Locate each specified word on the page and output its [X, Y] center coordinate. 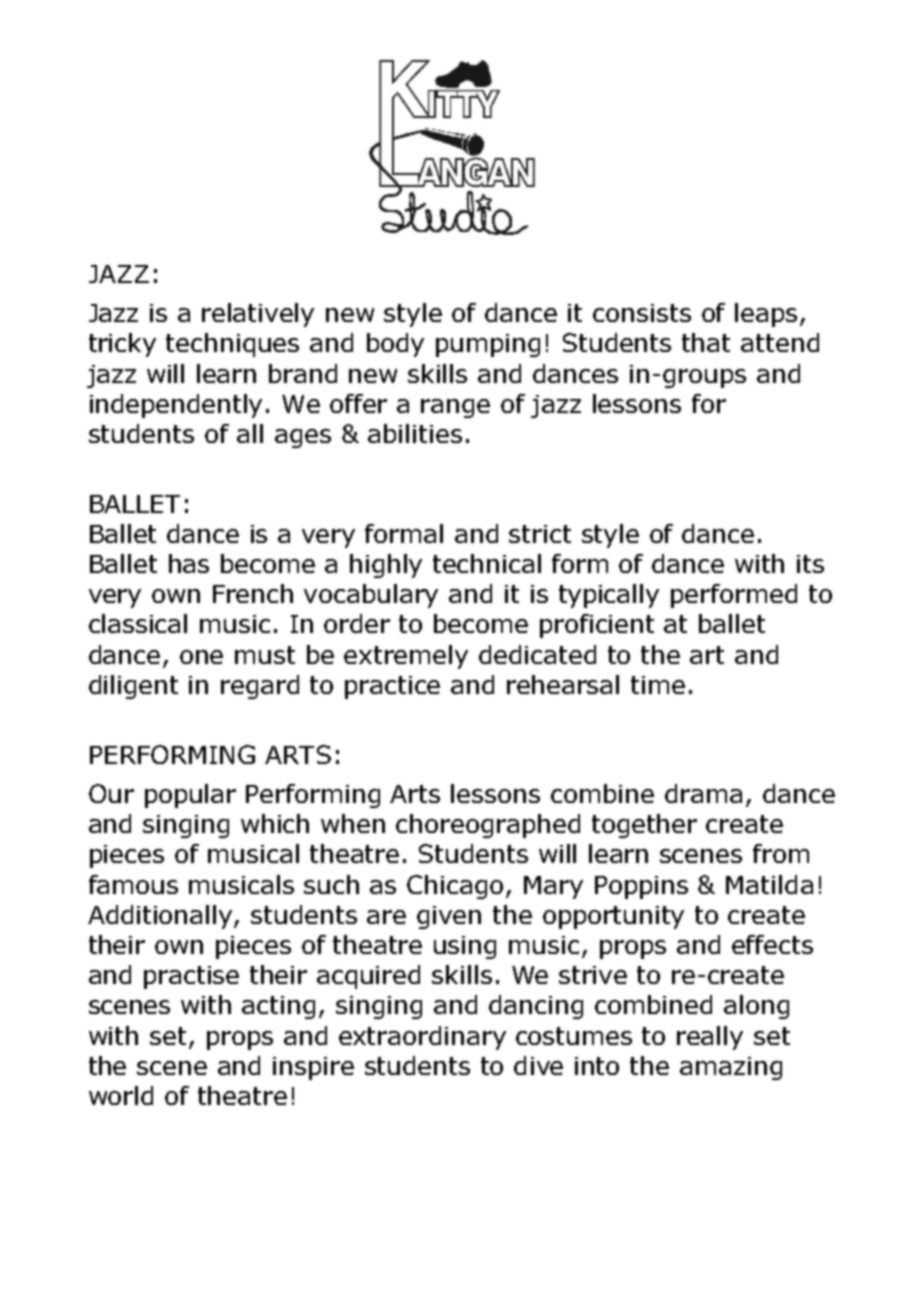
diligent [133, 687]
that [706, 342]
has [189, 563]
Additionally [161, 917]
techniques [232, 345]
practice [392, 687]
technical [487, 563]
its [810, 564]
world [121, 1095]
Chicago [457, 887]
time [658, 685]
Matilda [769, 884]
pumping [488, 345]
